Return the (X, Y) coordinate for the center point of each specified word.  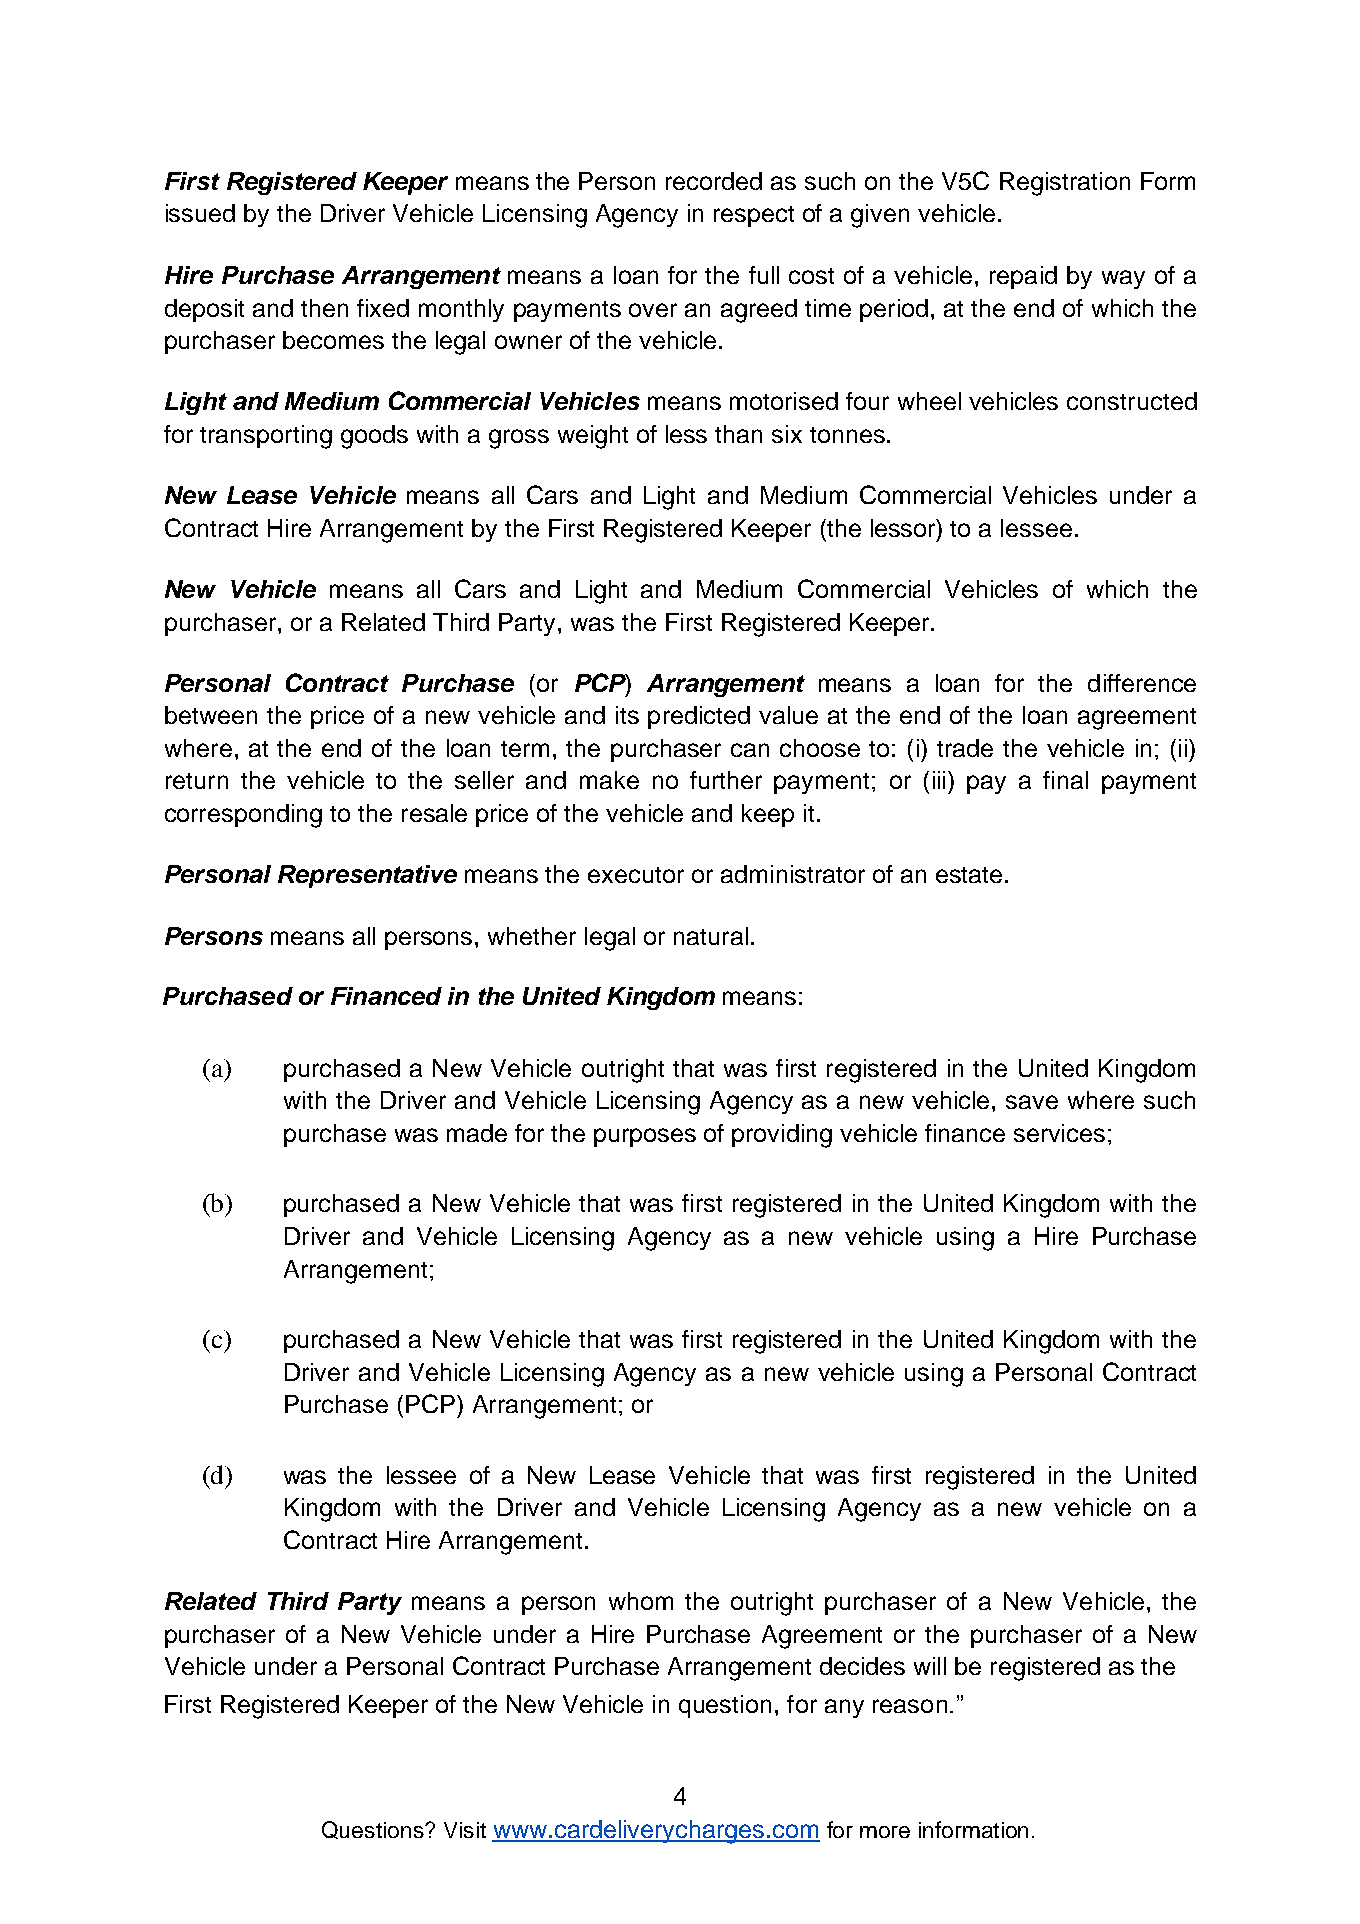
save (1032, 1102)
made (477, 1133)
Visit (465, 1830)
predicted (699, 717)
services (1059, 1133)
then (324, 308)
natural (711, 936)
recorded (714, 181)
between (211, 715)
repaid (1023, 277)
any (844, 1708)
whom (641, 1601)
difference (1142, 683)
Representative (367, 876)
